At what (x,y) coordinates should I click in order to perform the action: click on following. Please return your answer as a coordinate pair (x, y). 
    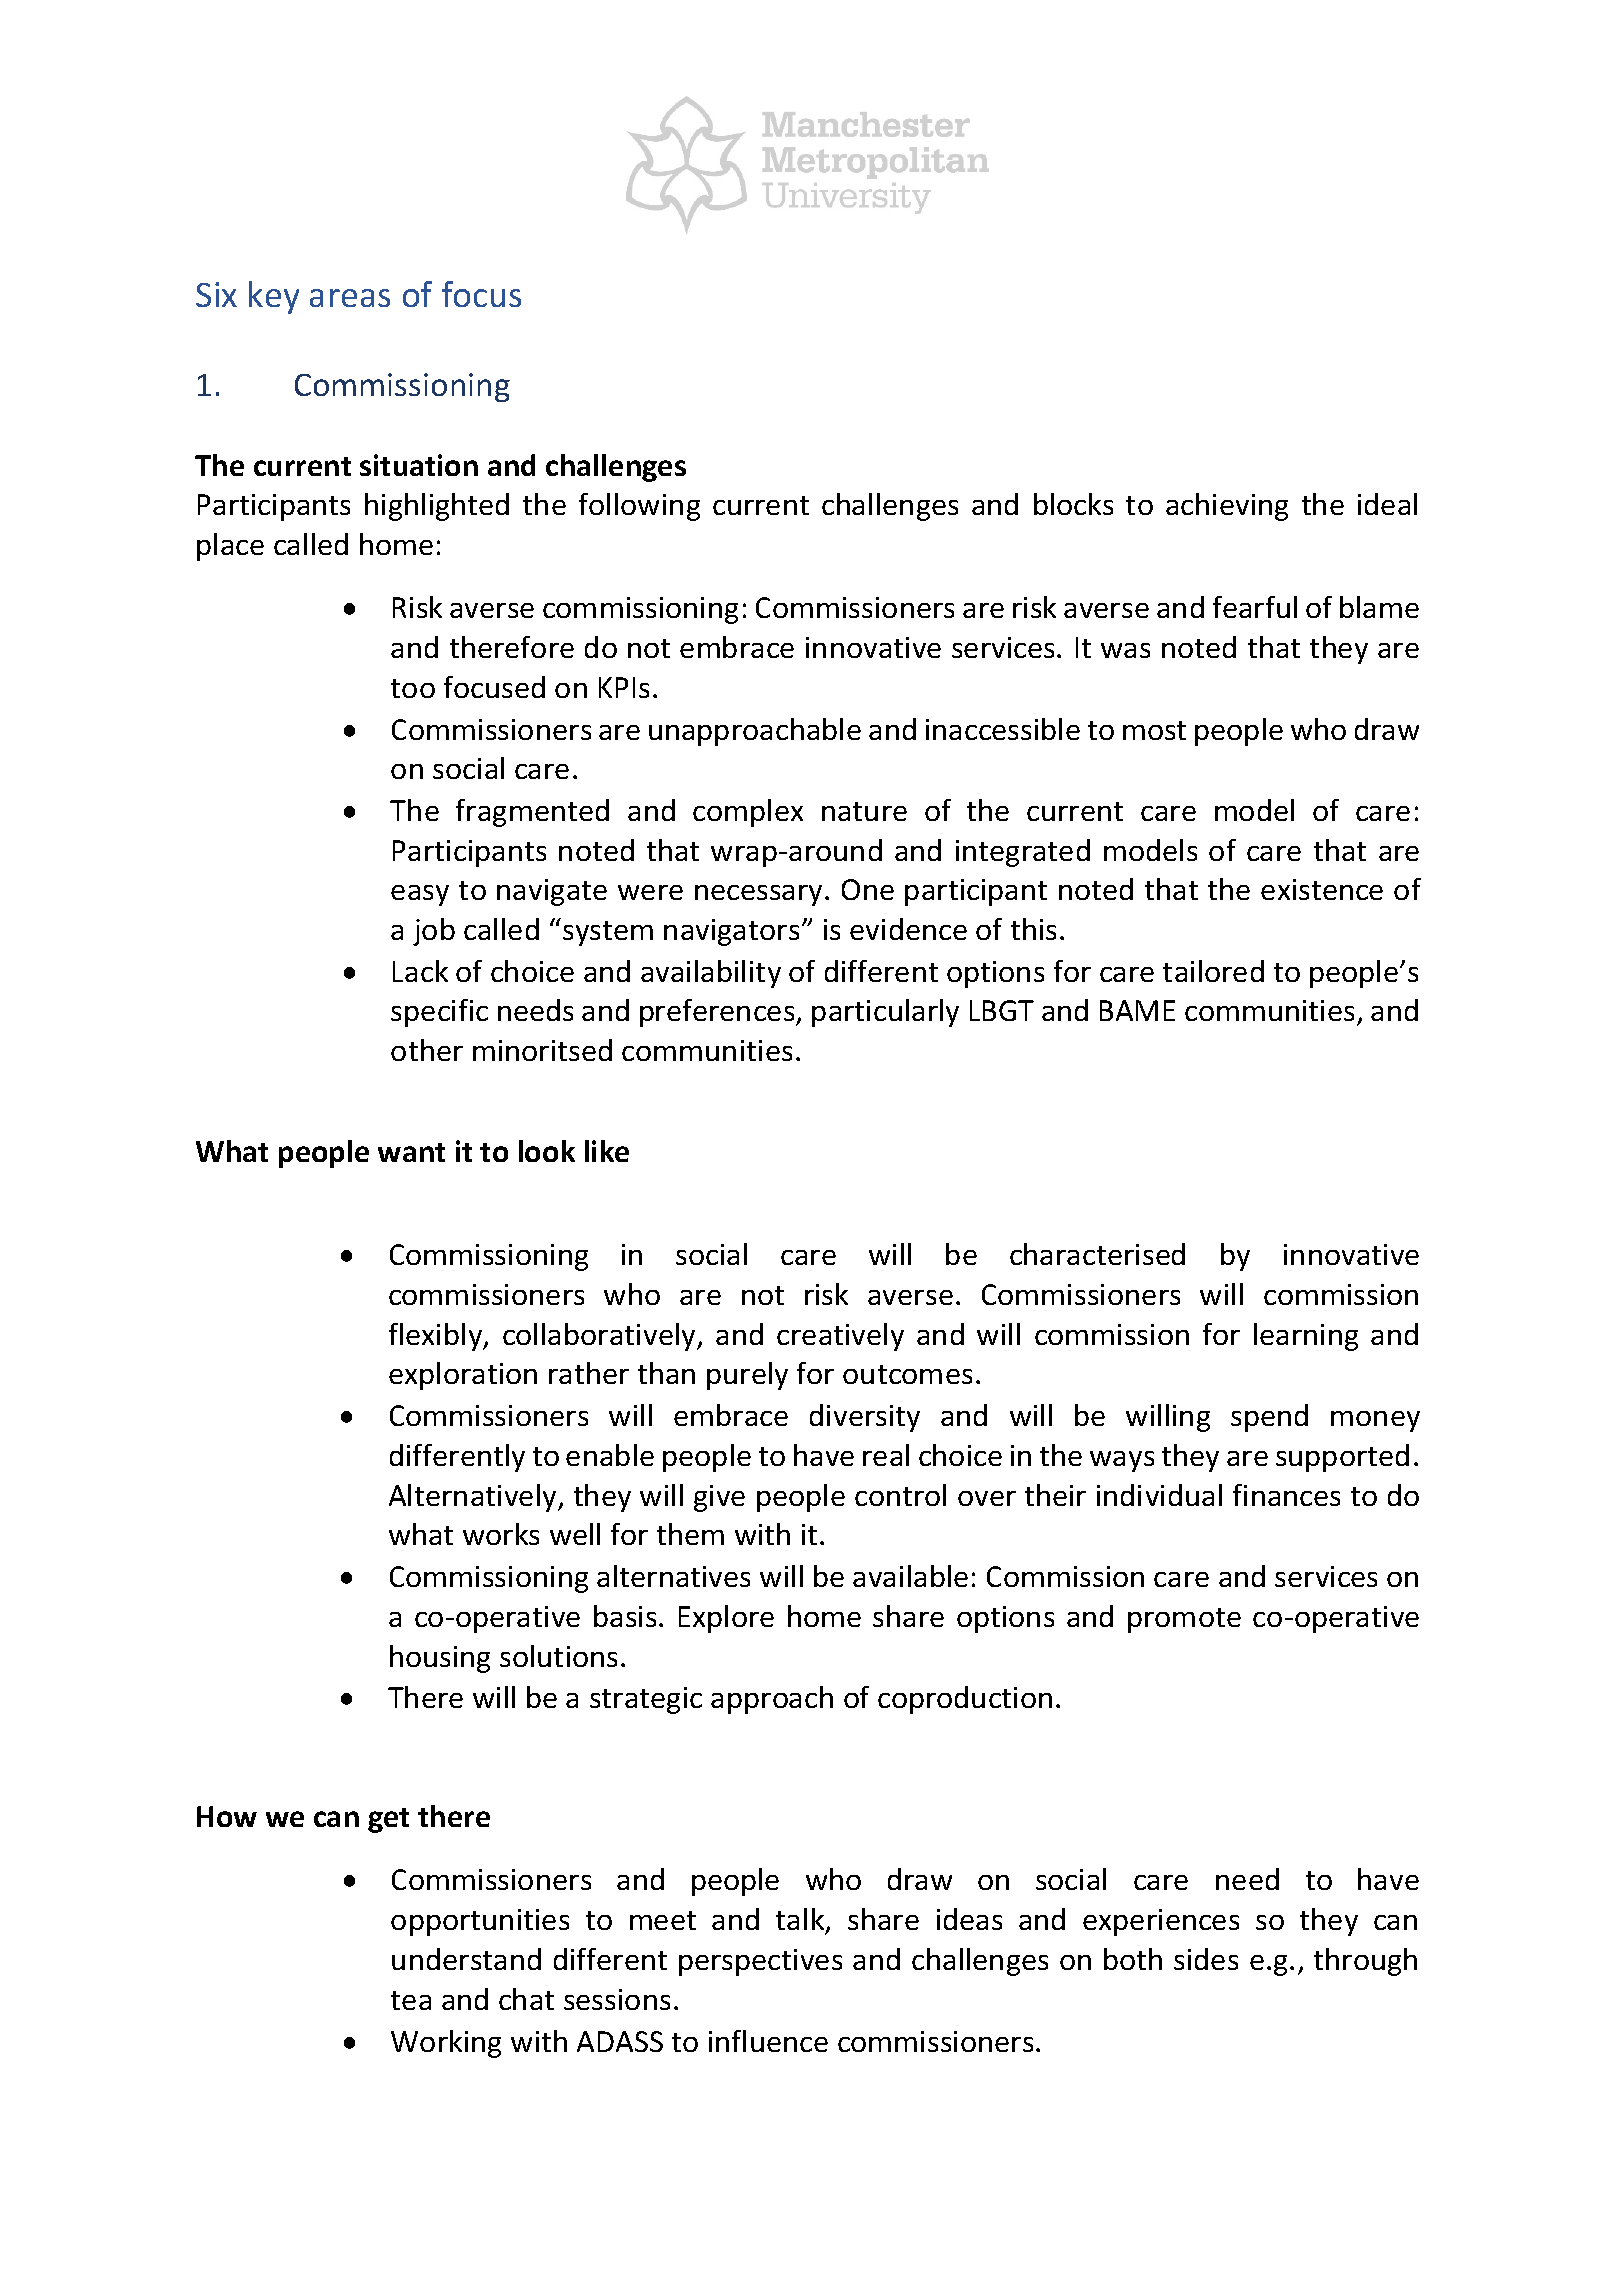
    Looking at the image, I should click on (639, 507).
